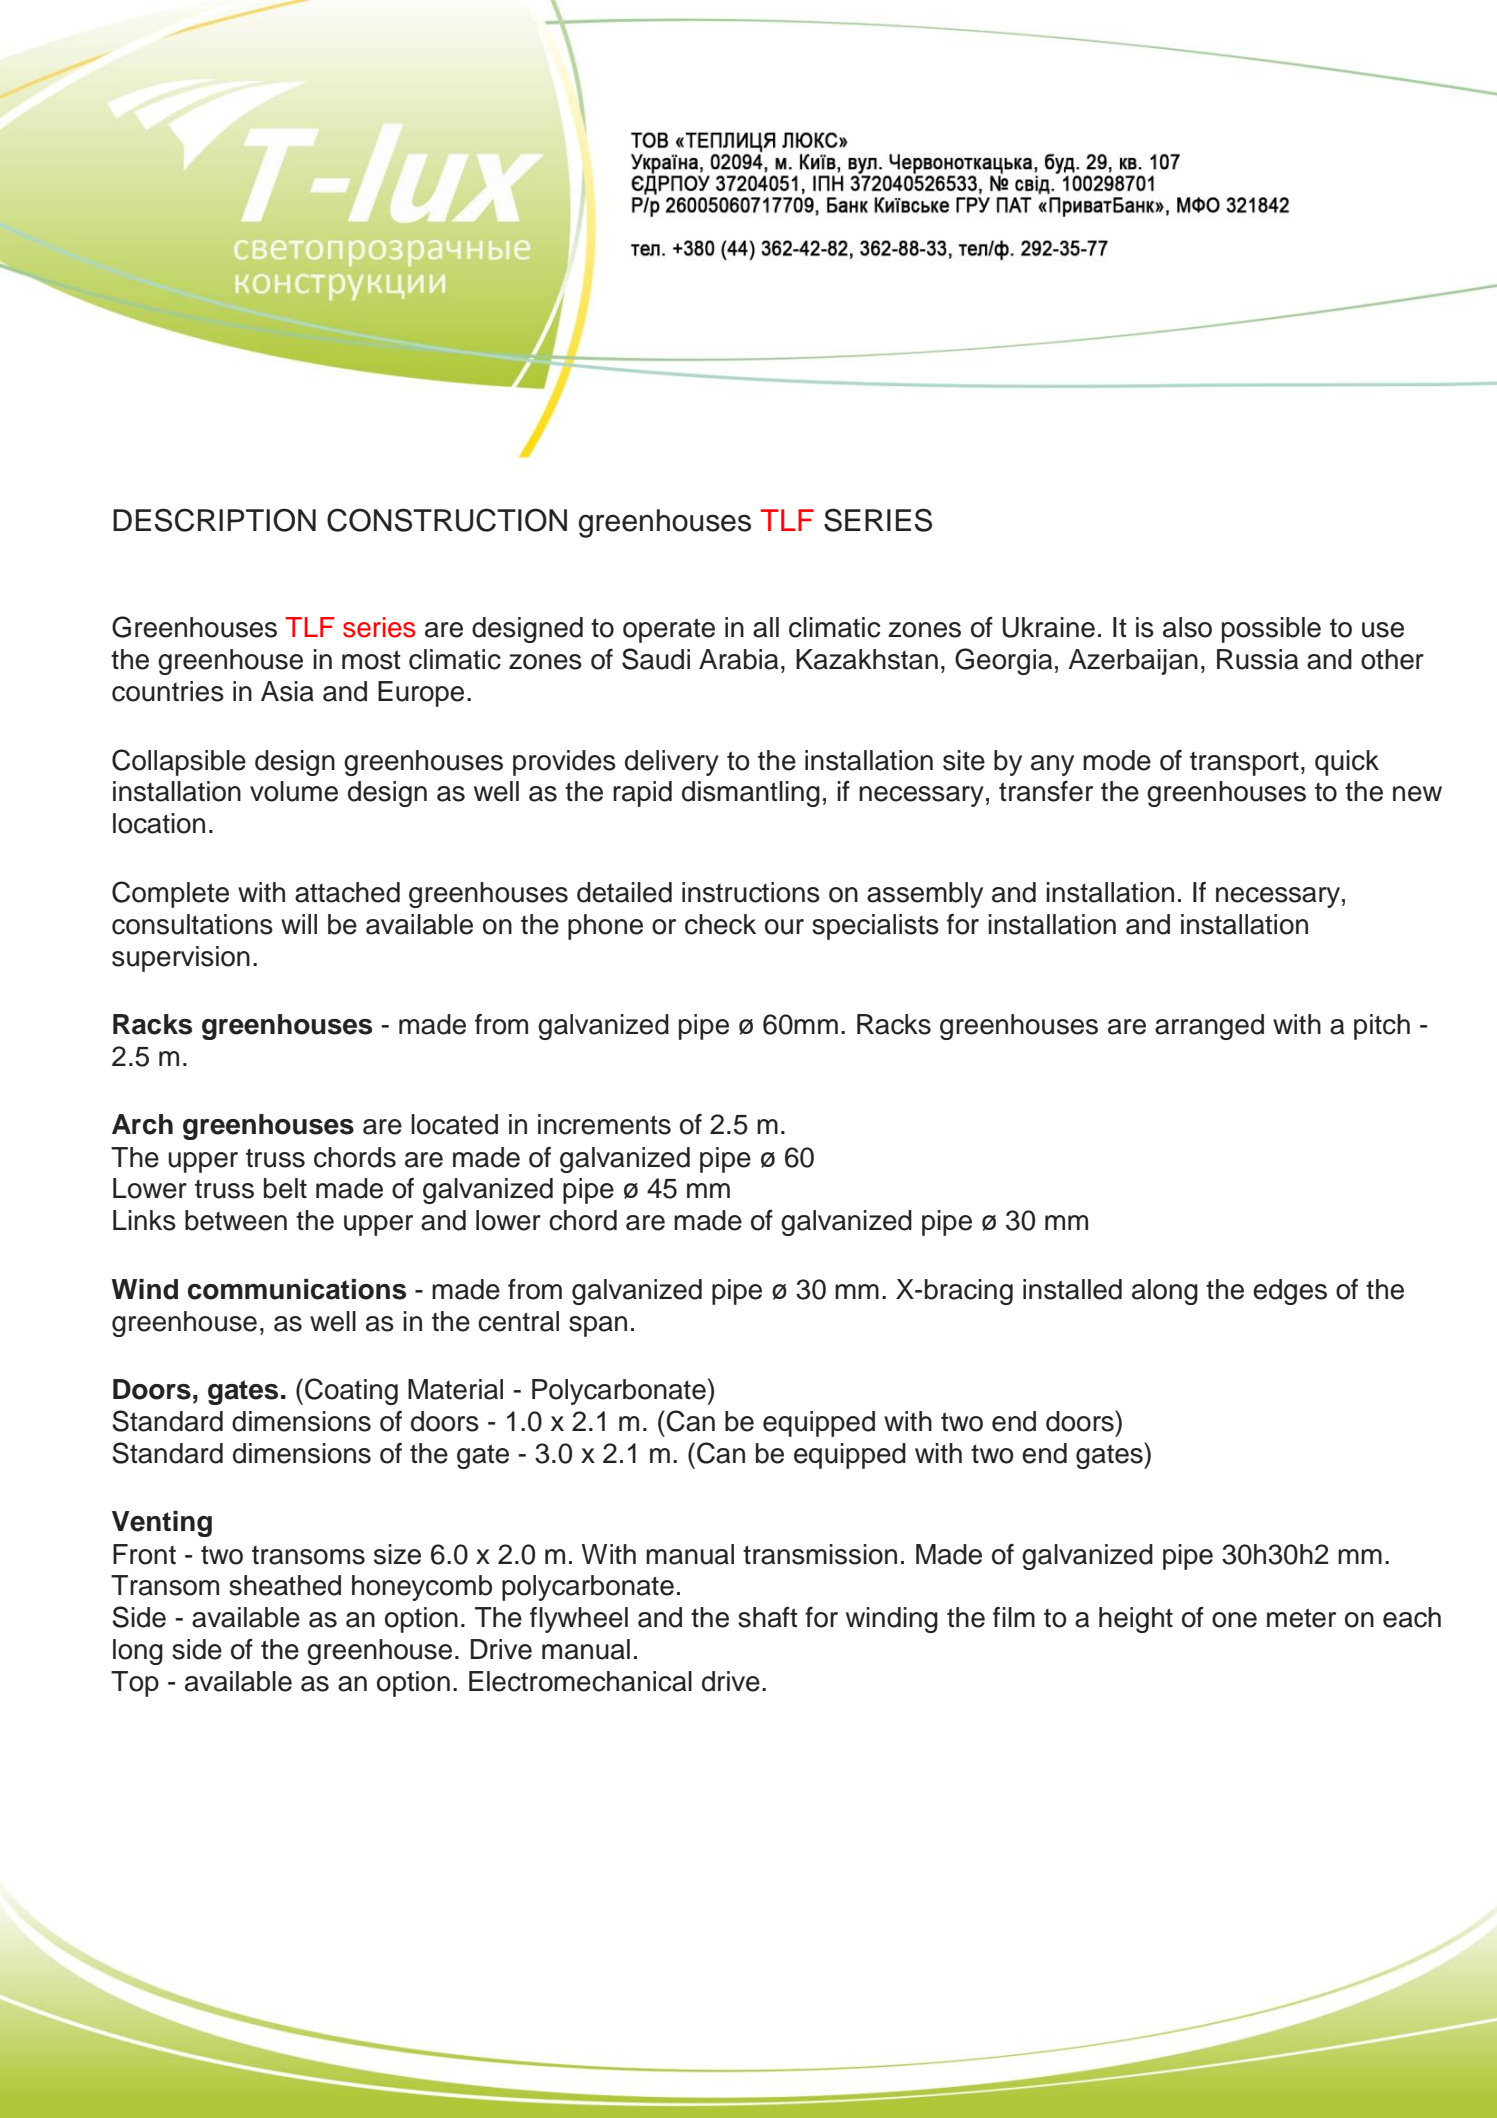  Describe the element at coordinates (299, 924) in the screenshot. I see `will` at that location.
